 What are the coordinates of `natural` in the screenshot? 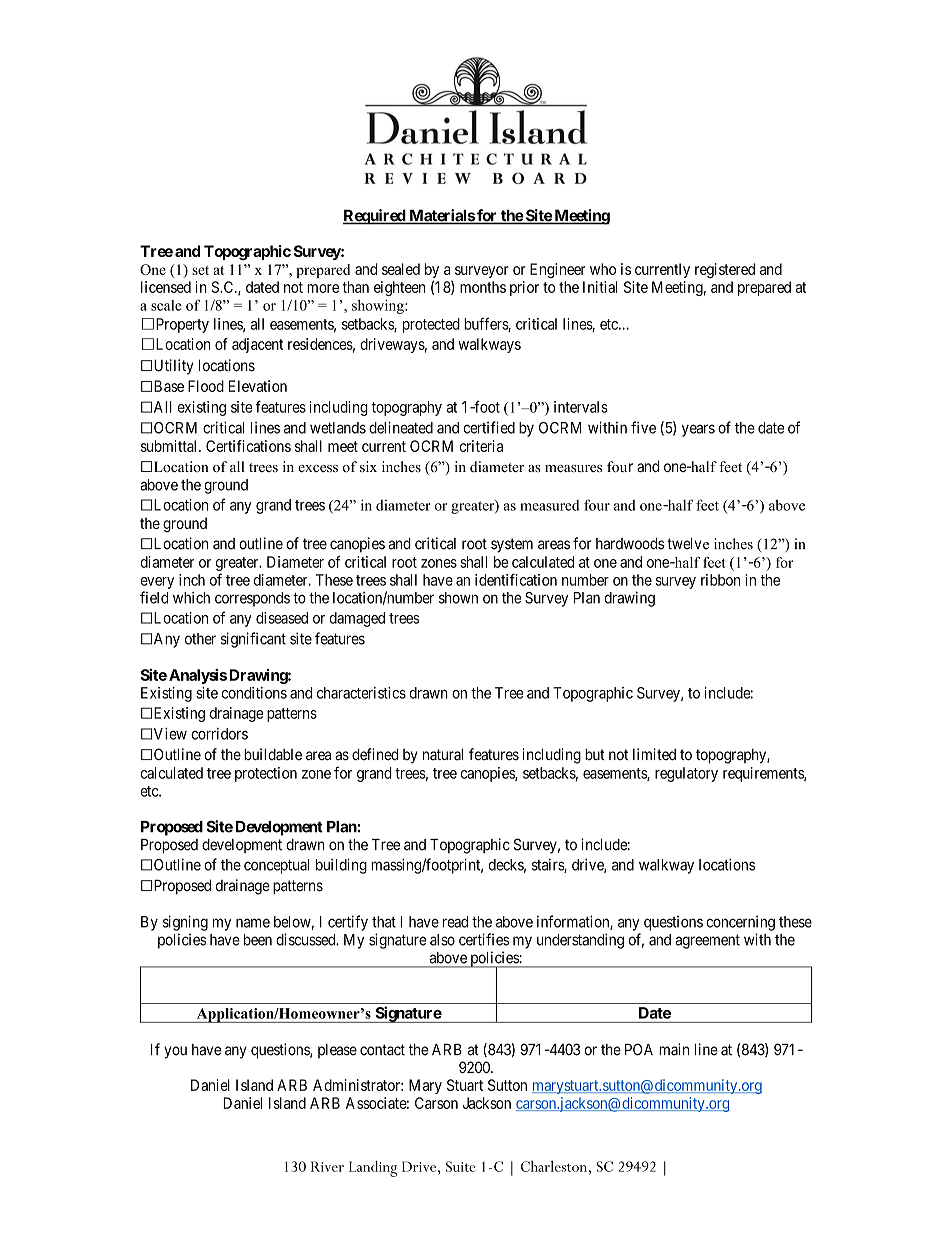 It's located at (443, 754).
